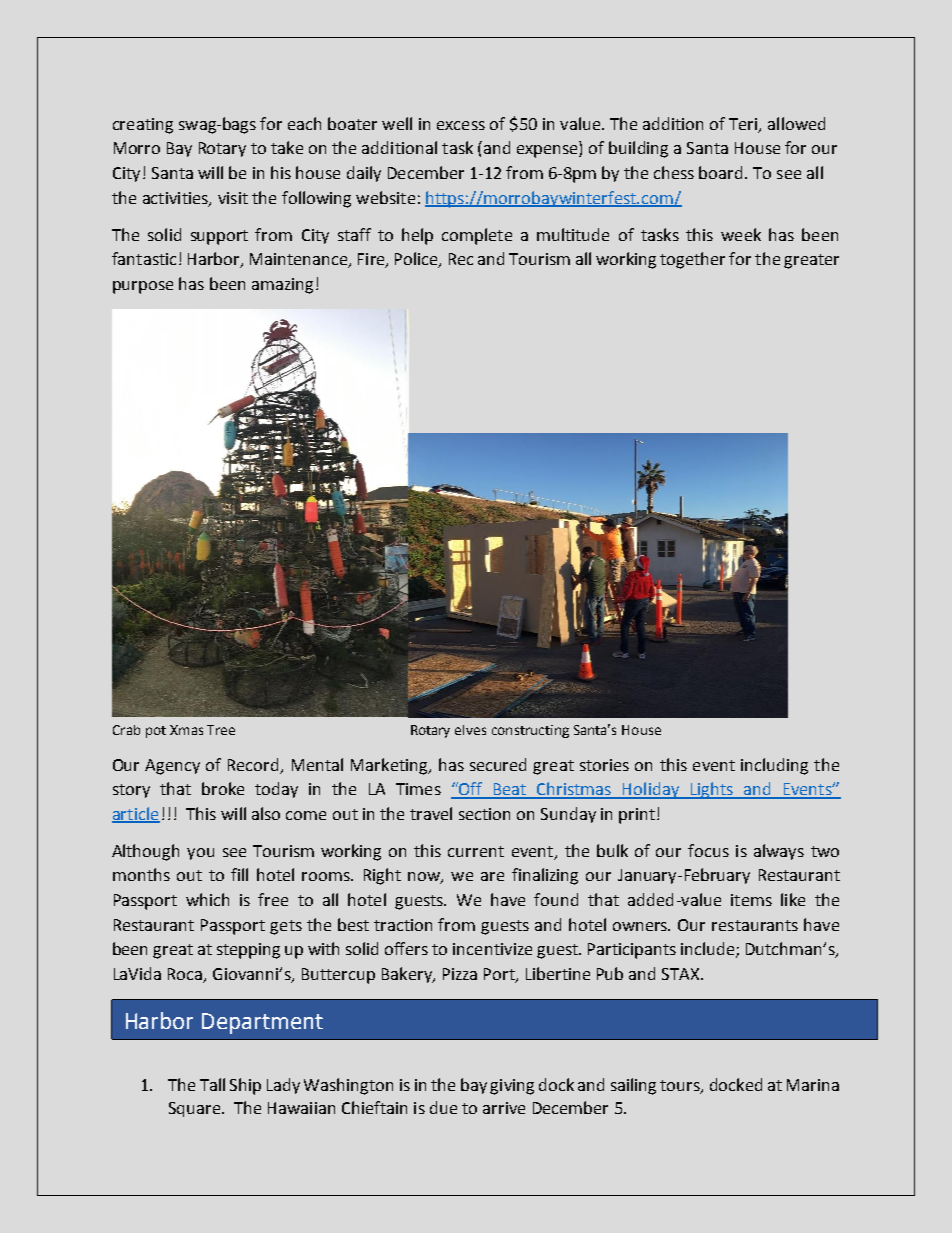  Describe the element at coordinates (720, 172) in the image. I see `board` at that location.
